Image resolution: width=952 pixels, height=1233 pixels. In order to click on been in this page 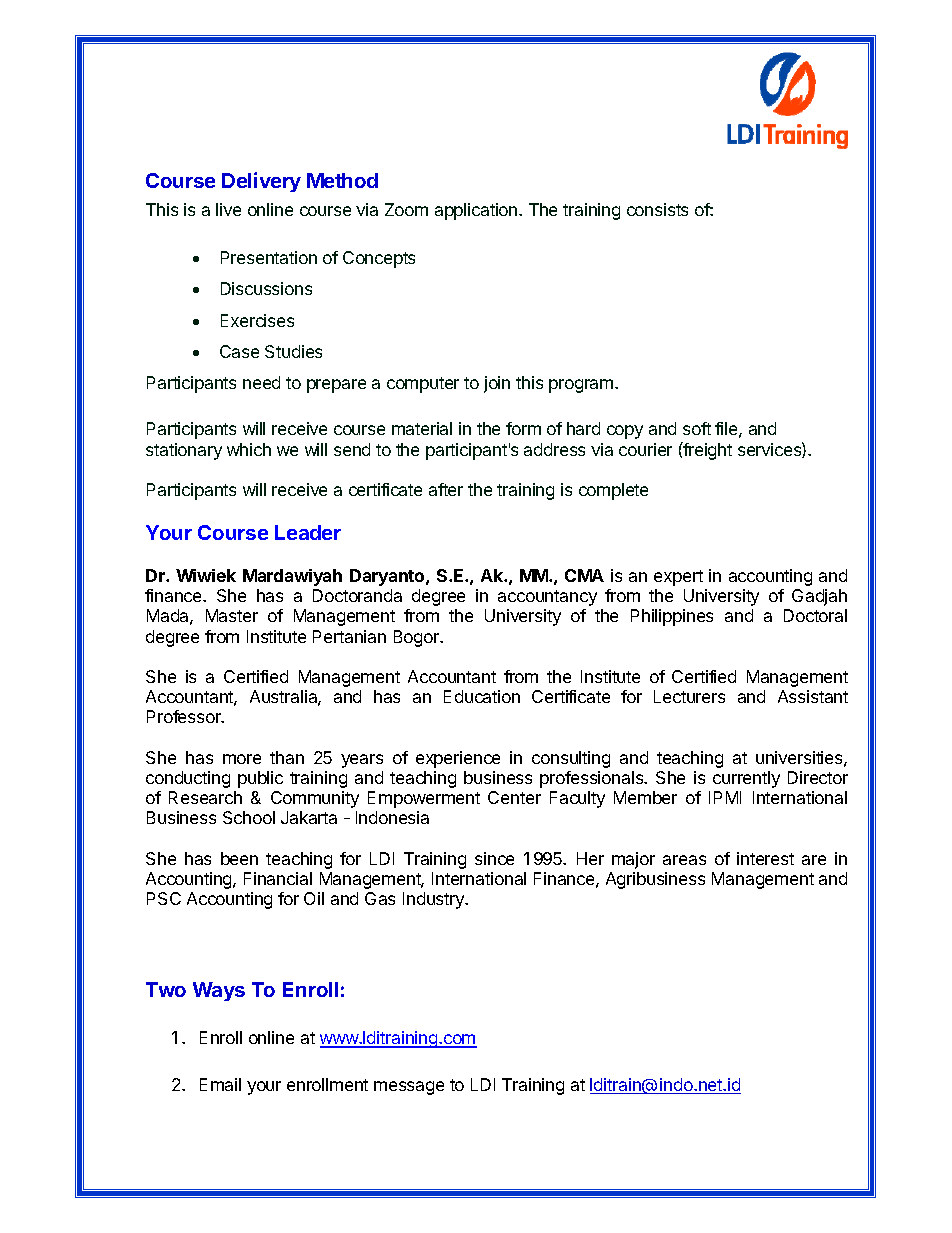, I will do `click(239, 858)`.
